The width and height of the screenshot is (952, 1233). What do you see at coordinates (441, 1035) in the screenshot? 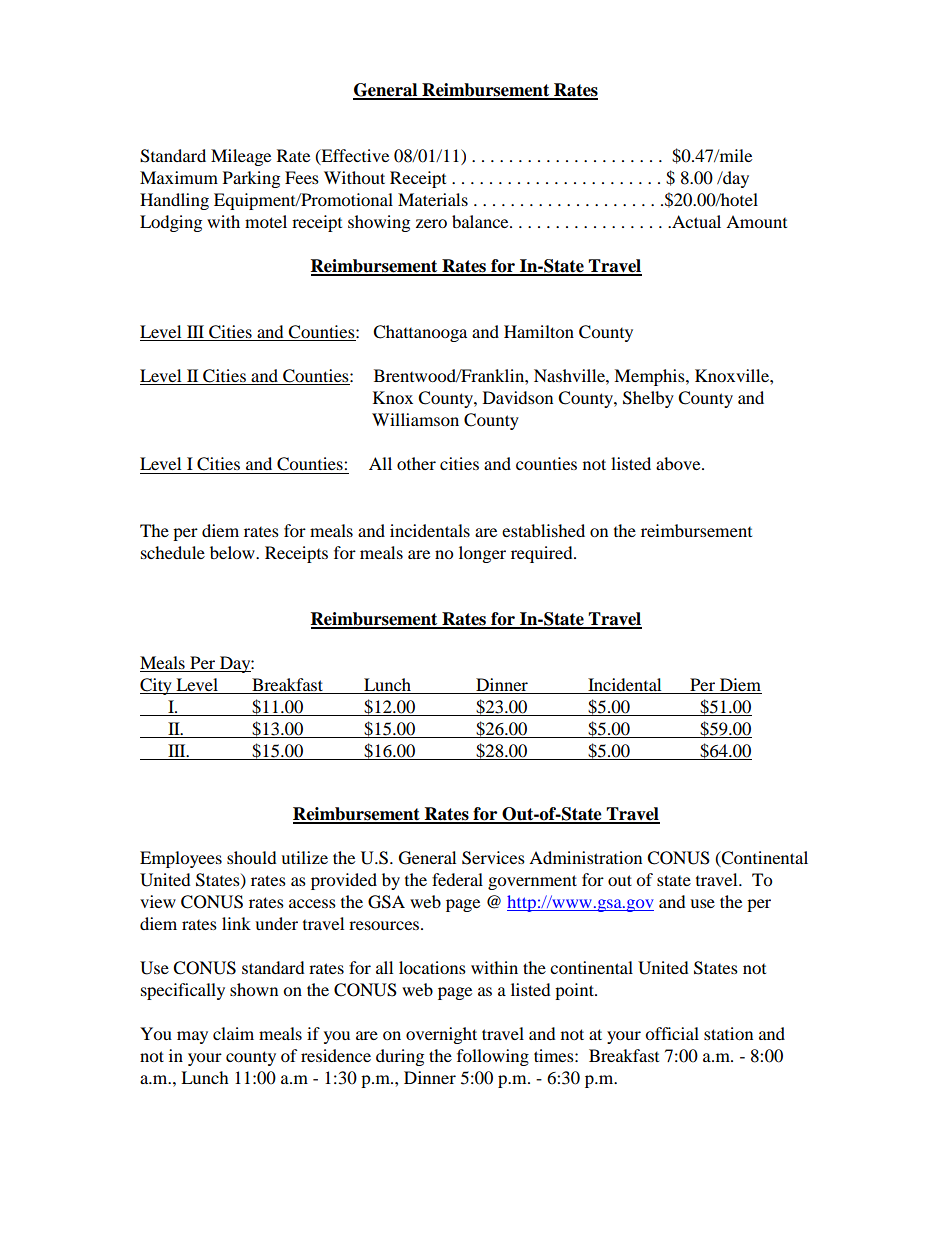
I see `overnight` at bounding box center [441, 1035].
